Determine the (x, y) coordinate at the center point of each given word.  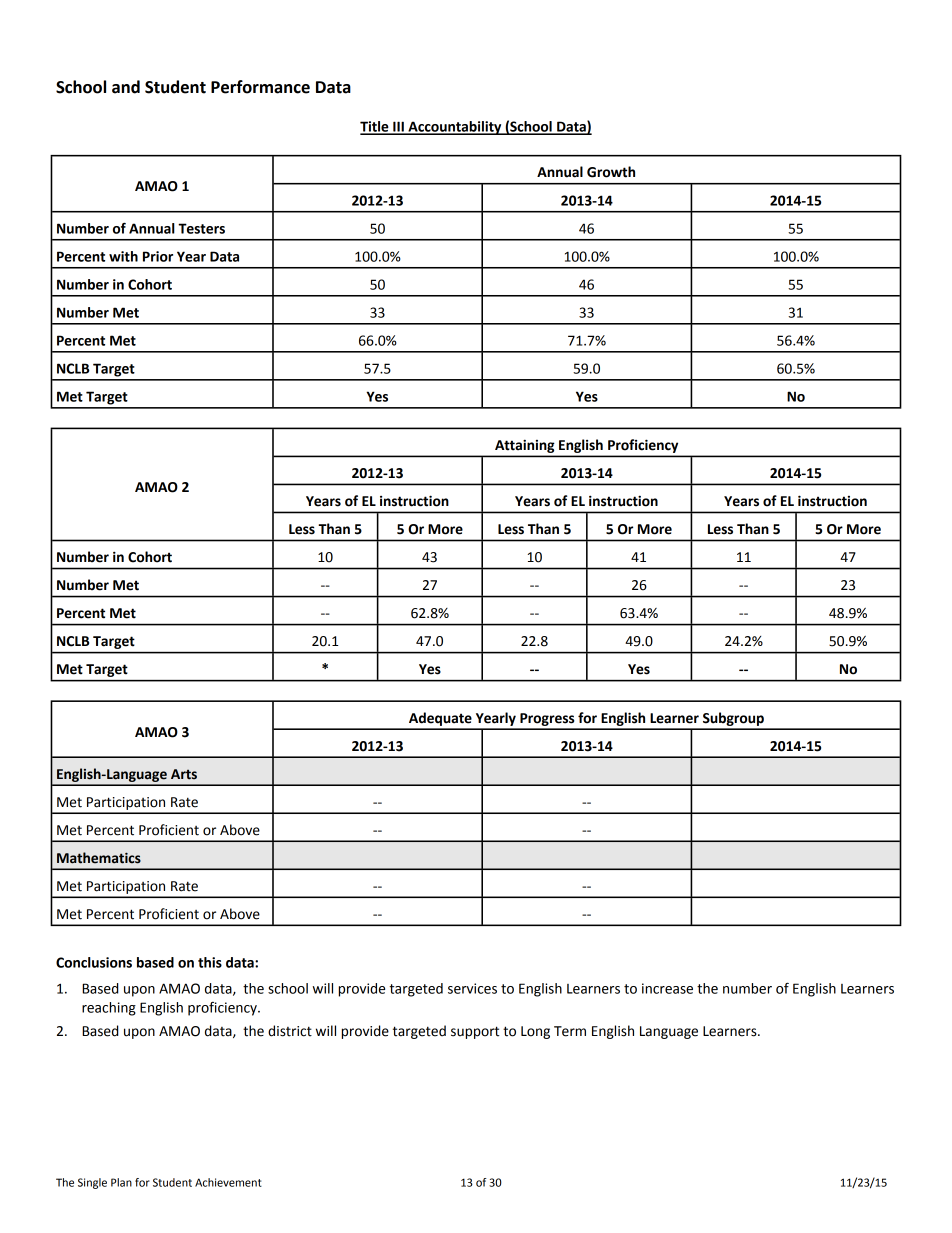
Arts (184, 774)
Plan (121, 1182)
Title (375, 127)
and (126, 87)
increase (667, 988)
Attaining (524, 446)
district (290, 1031)
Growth (611, 172)
